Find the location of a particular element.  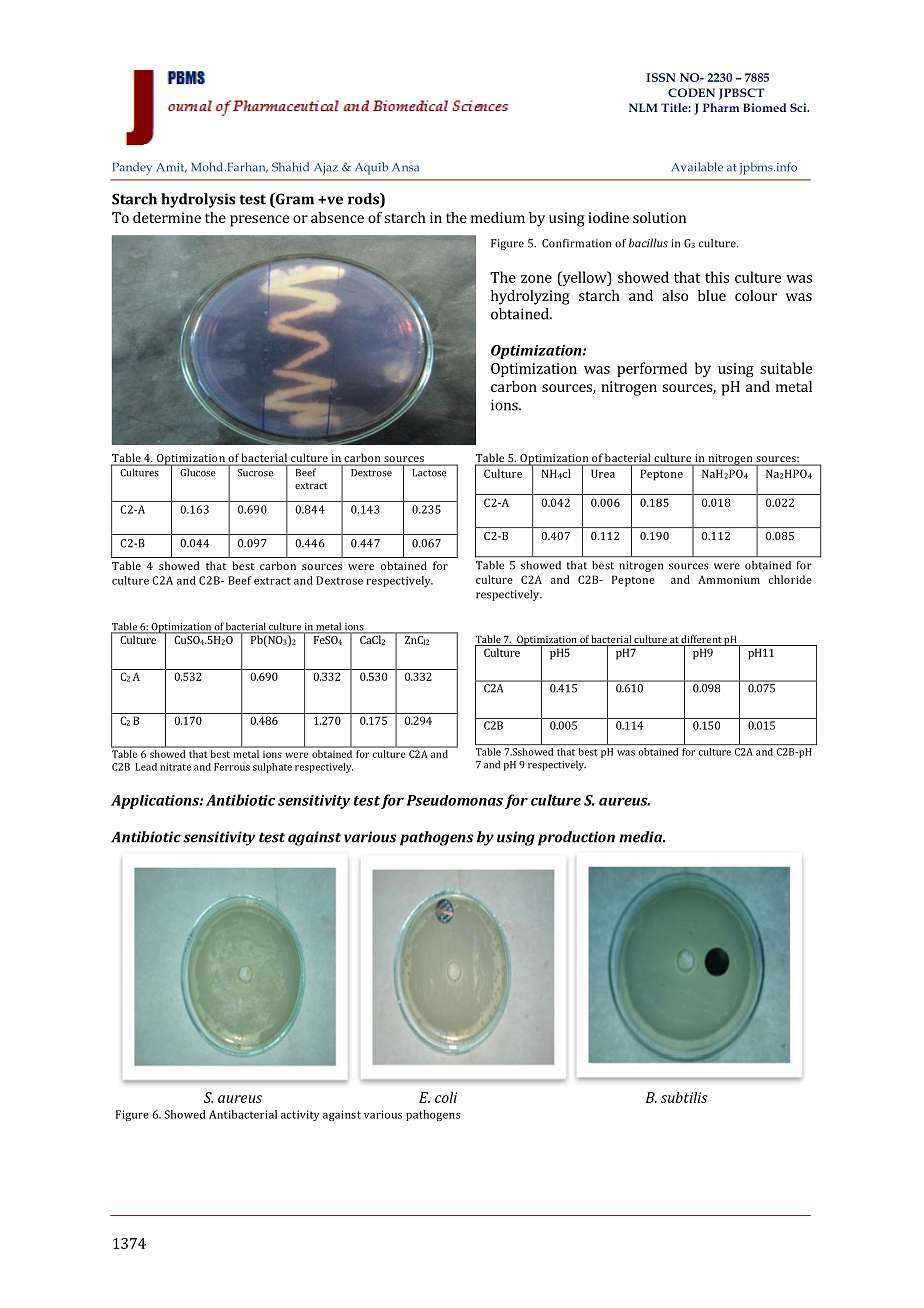

Amit is located at coordinates (171, 168).
